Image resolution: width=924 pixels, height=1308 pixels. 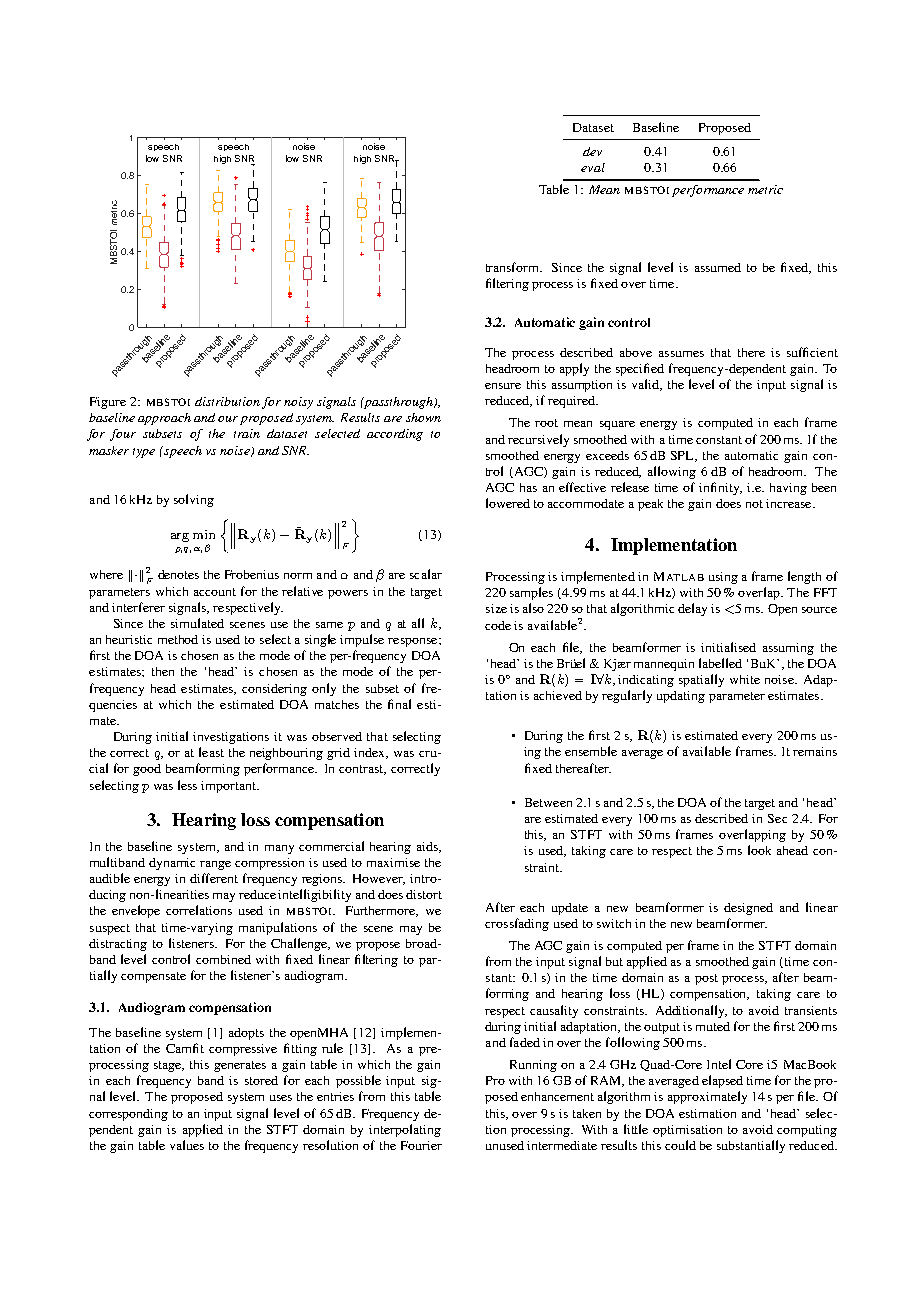 I want to click on assumed, so click(x=718, y=267).
